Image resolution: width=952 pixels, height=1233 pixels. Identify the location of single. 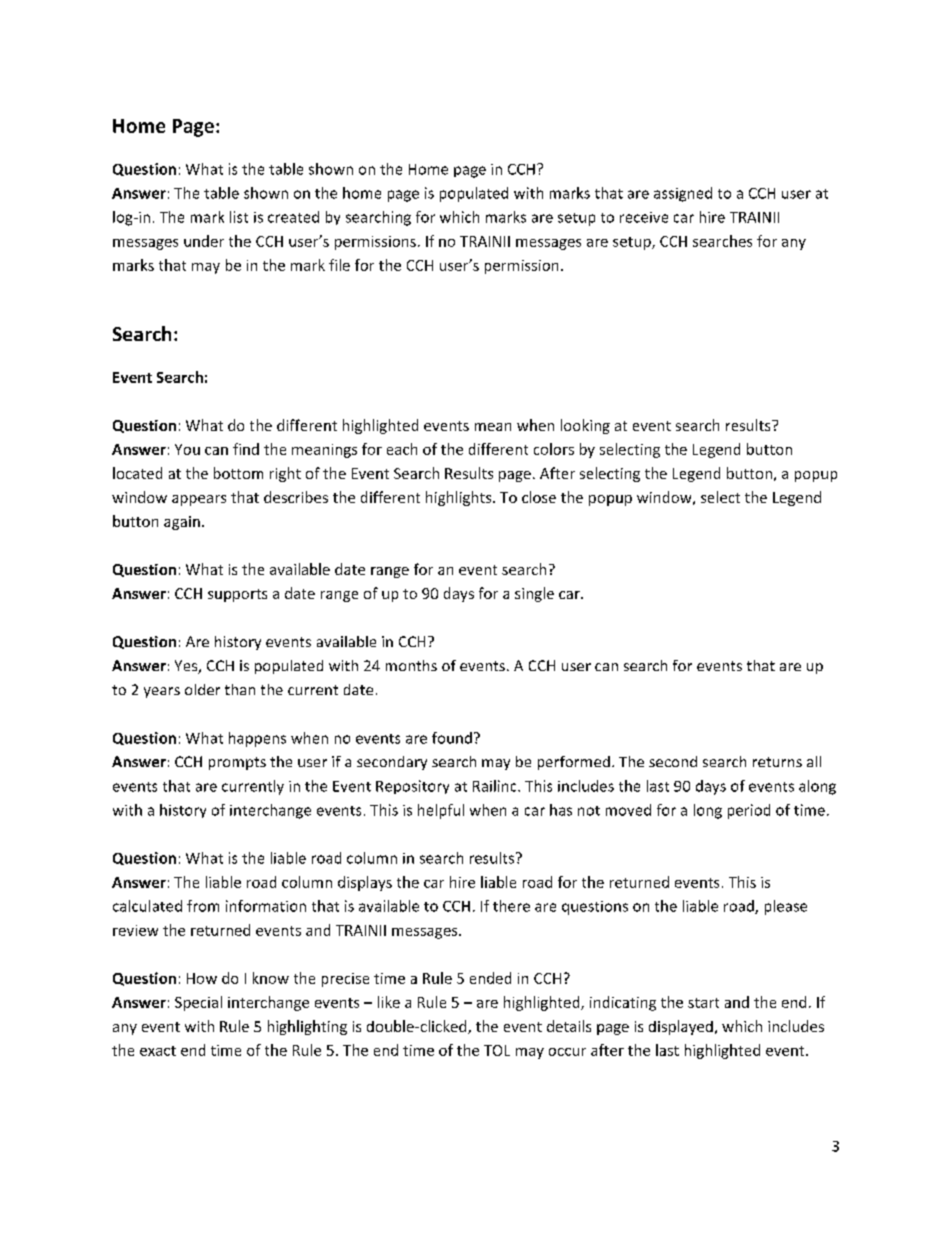
(534, 594).
